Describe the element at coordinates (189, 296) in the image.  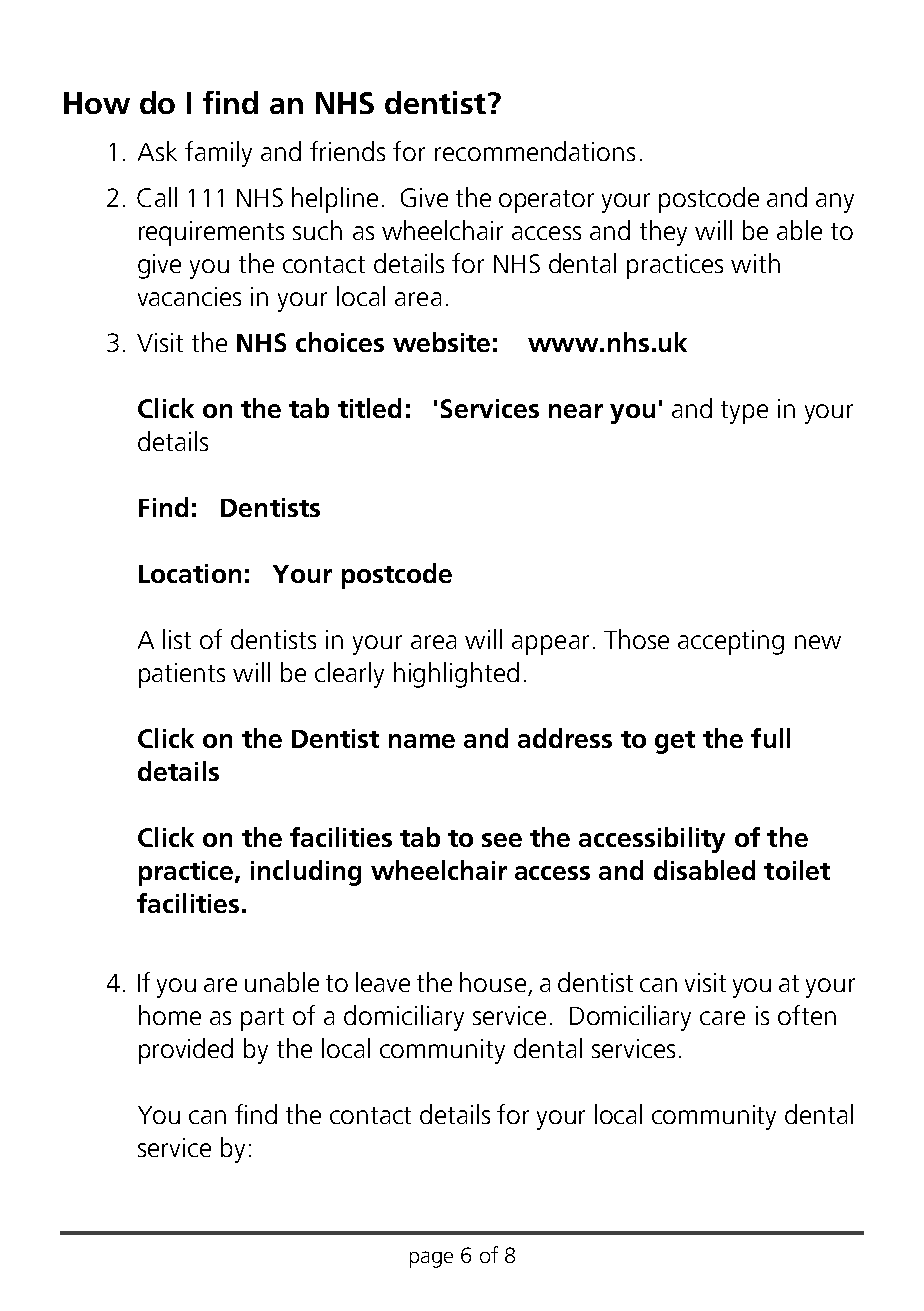
I see `vacancies` at that location.
